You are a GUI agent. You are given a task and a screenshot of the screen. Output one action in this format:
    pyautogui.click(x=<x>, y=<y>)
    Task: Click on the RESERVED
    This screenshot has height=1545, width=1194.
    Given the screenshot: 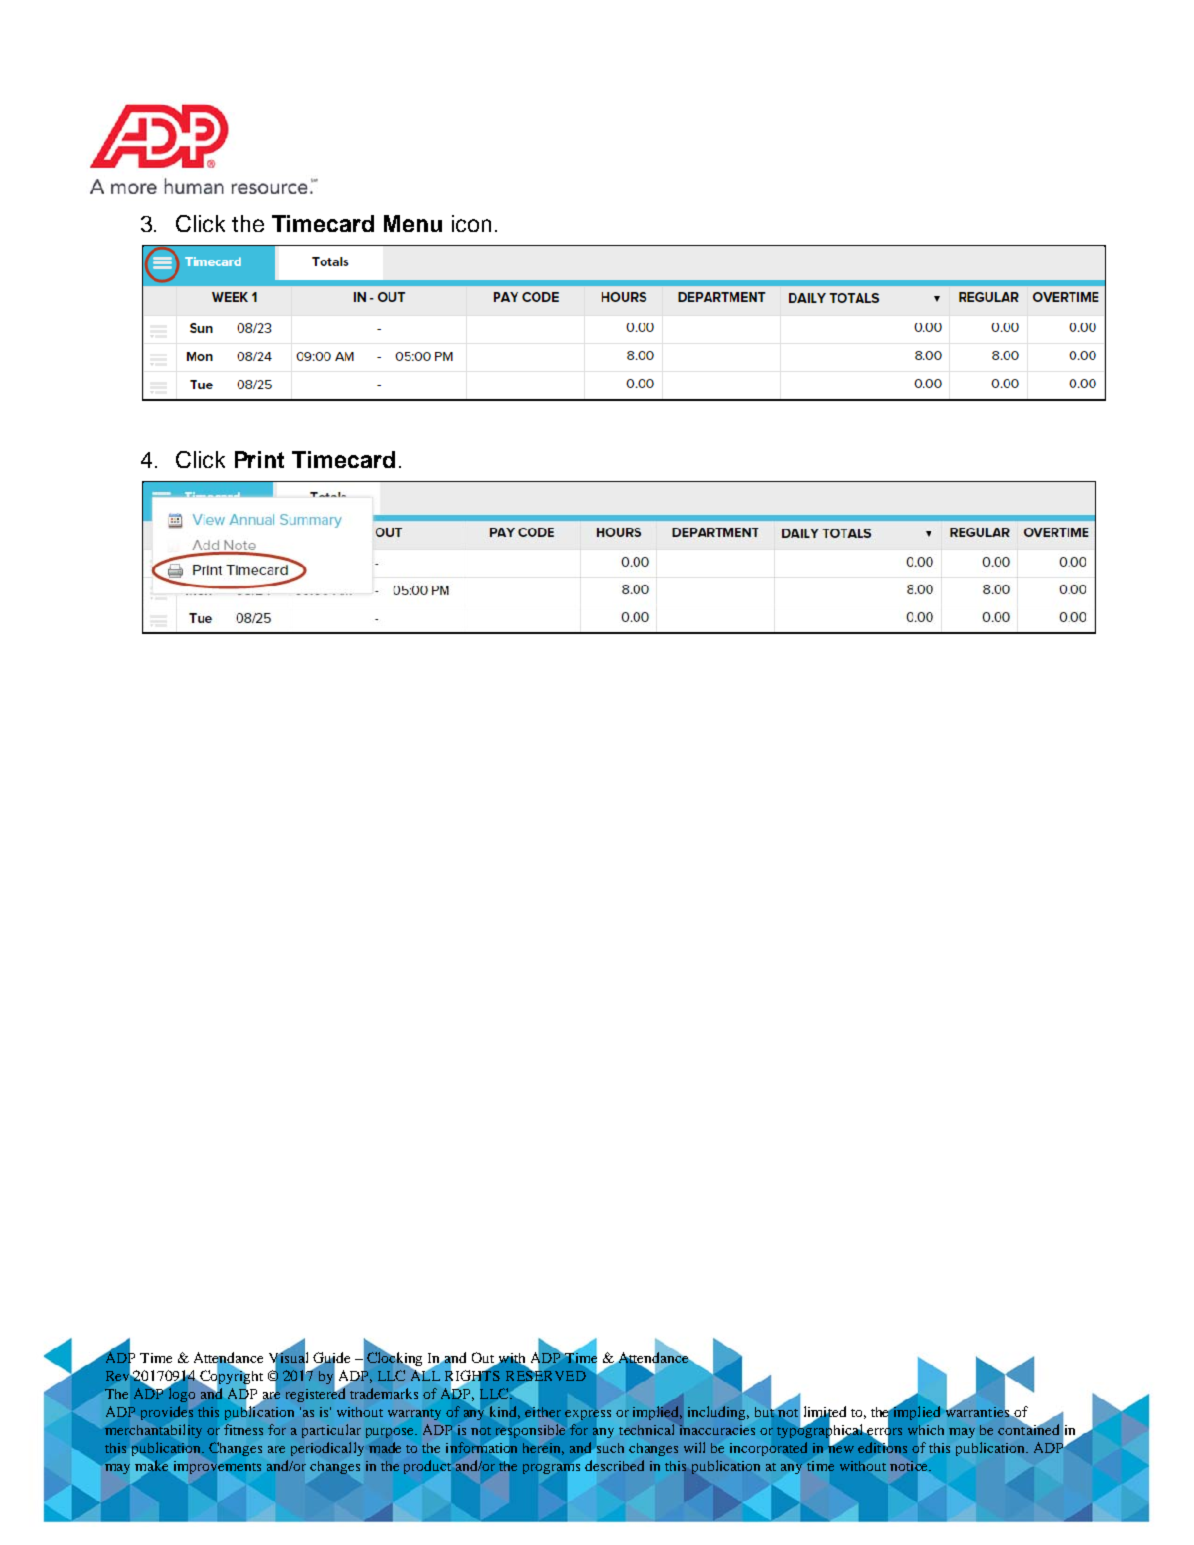 What is the action you would take?
    pyautogui.click(x=546, y=1376)
